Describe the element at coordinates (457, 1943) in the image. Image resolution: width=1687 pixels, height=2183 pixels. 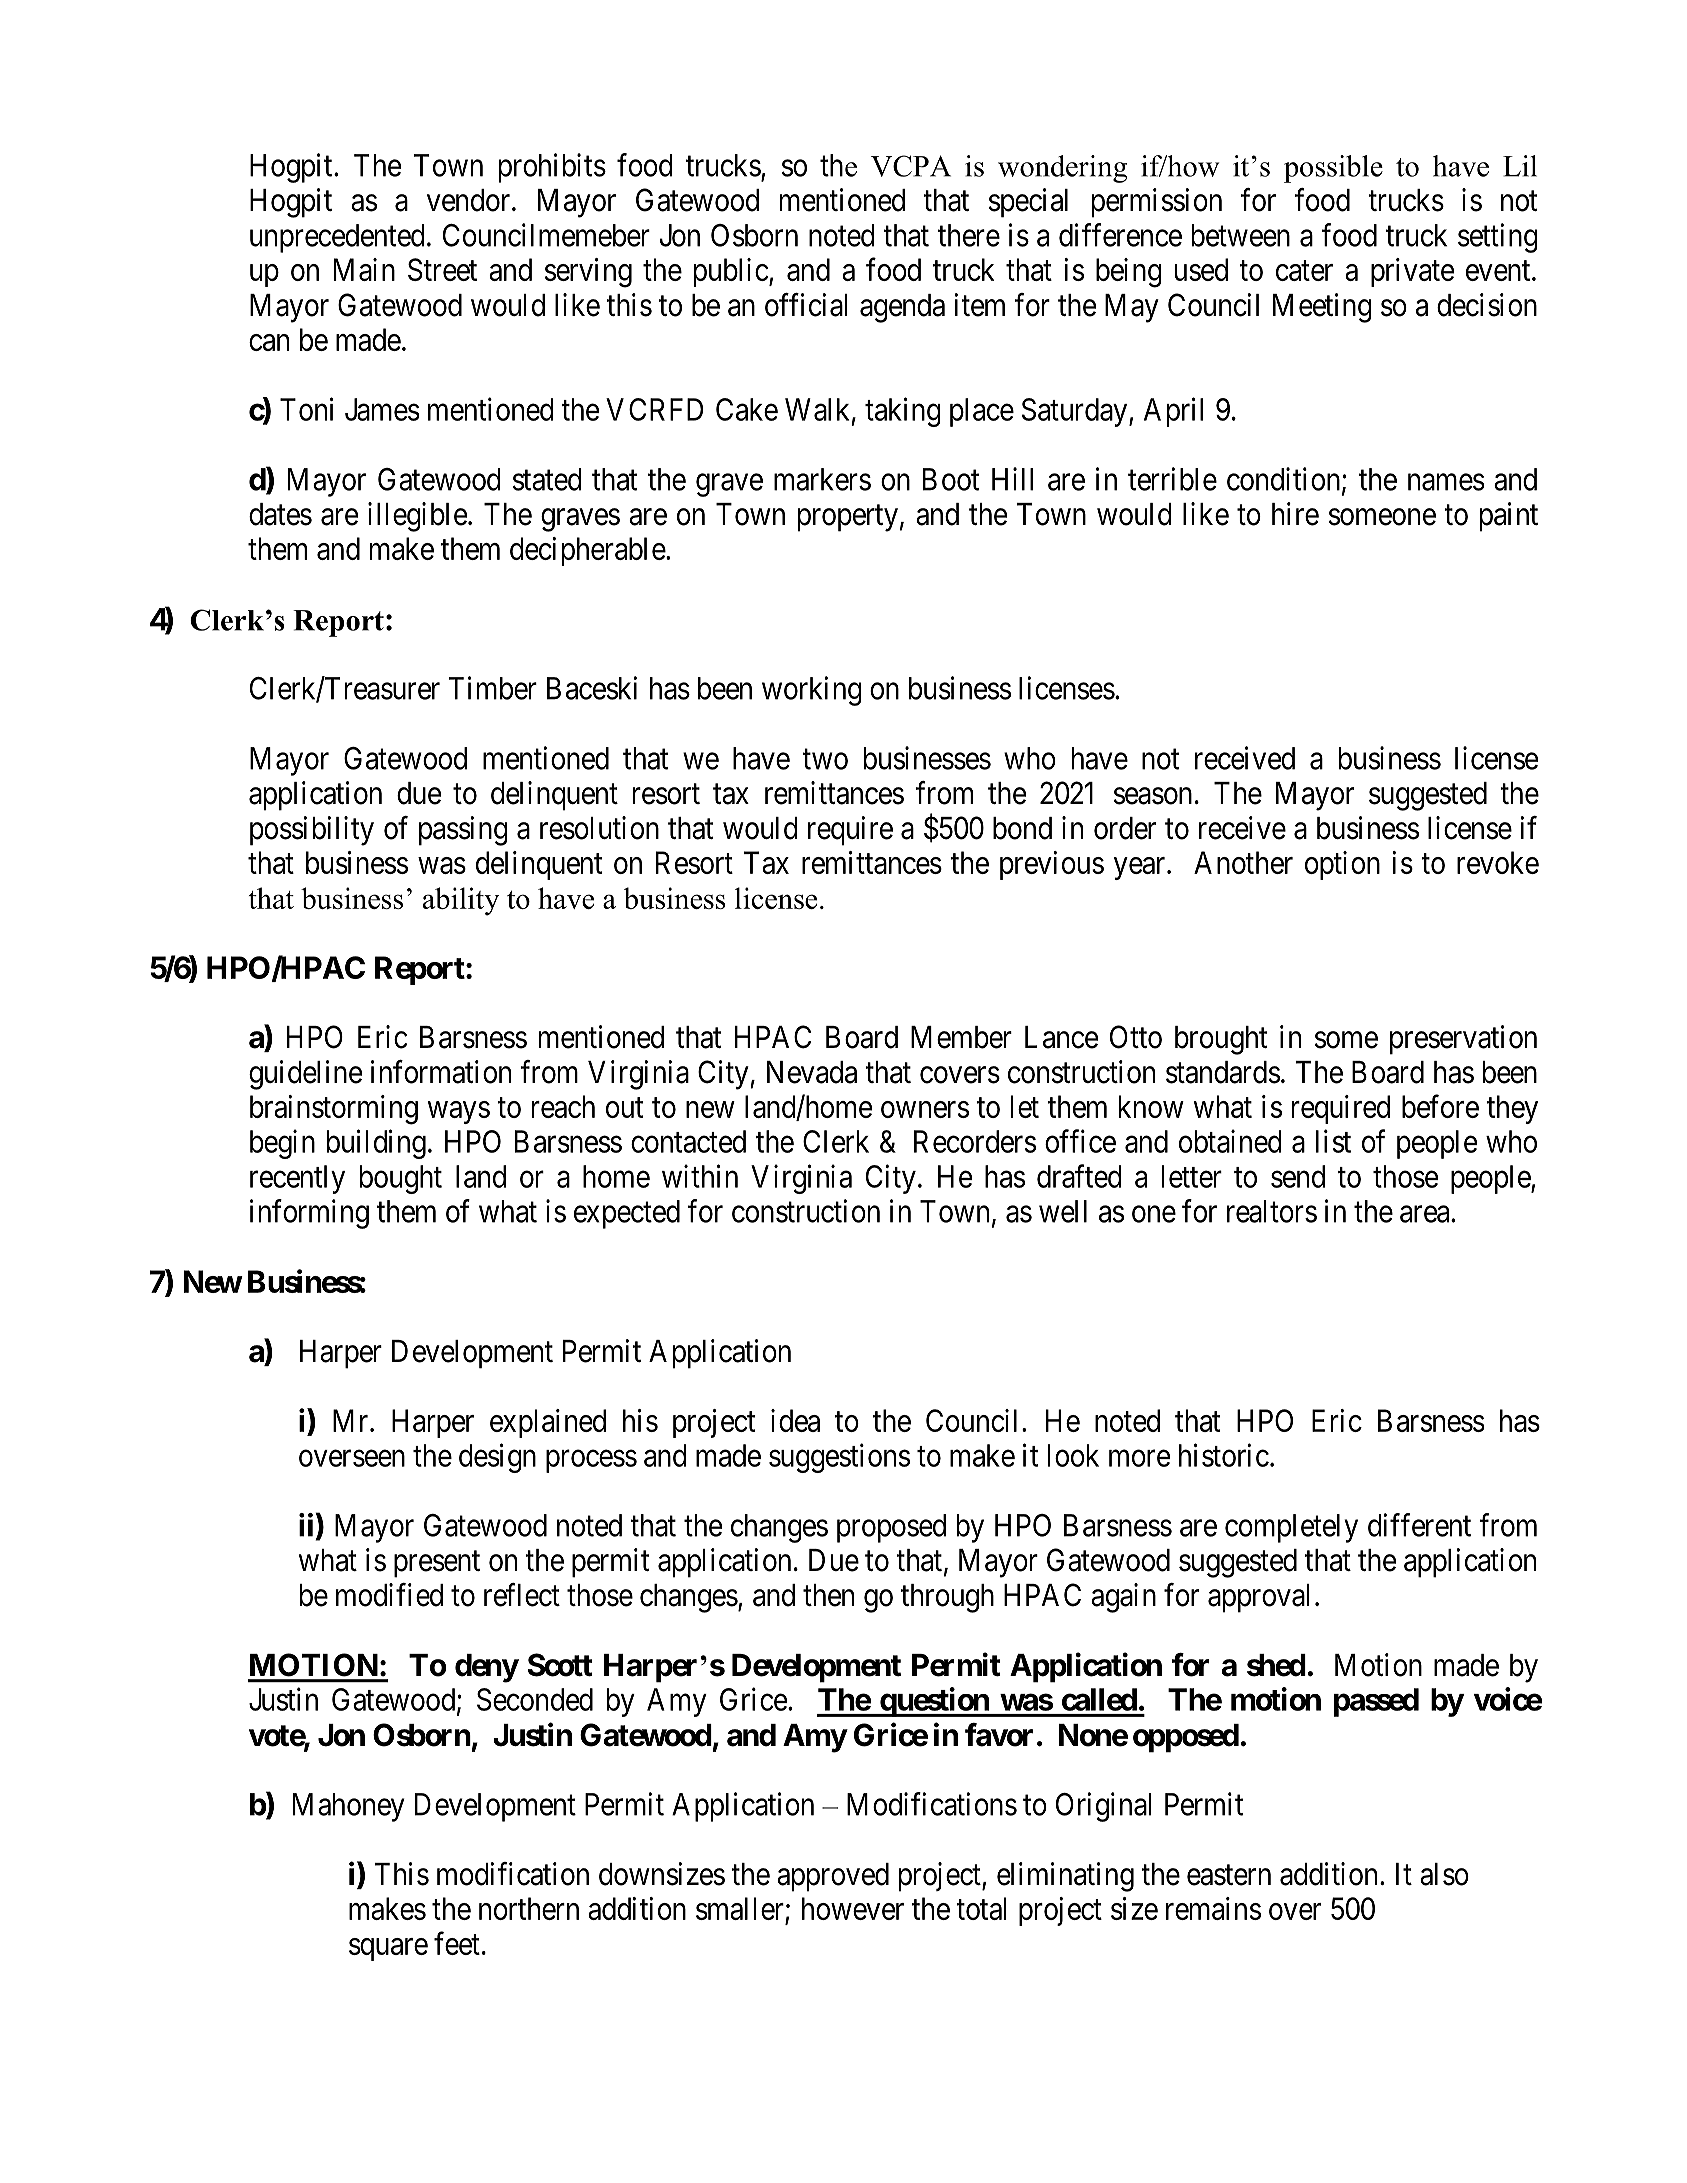
I see `feet` at that location.
